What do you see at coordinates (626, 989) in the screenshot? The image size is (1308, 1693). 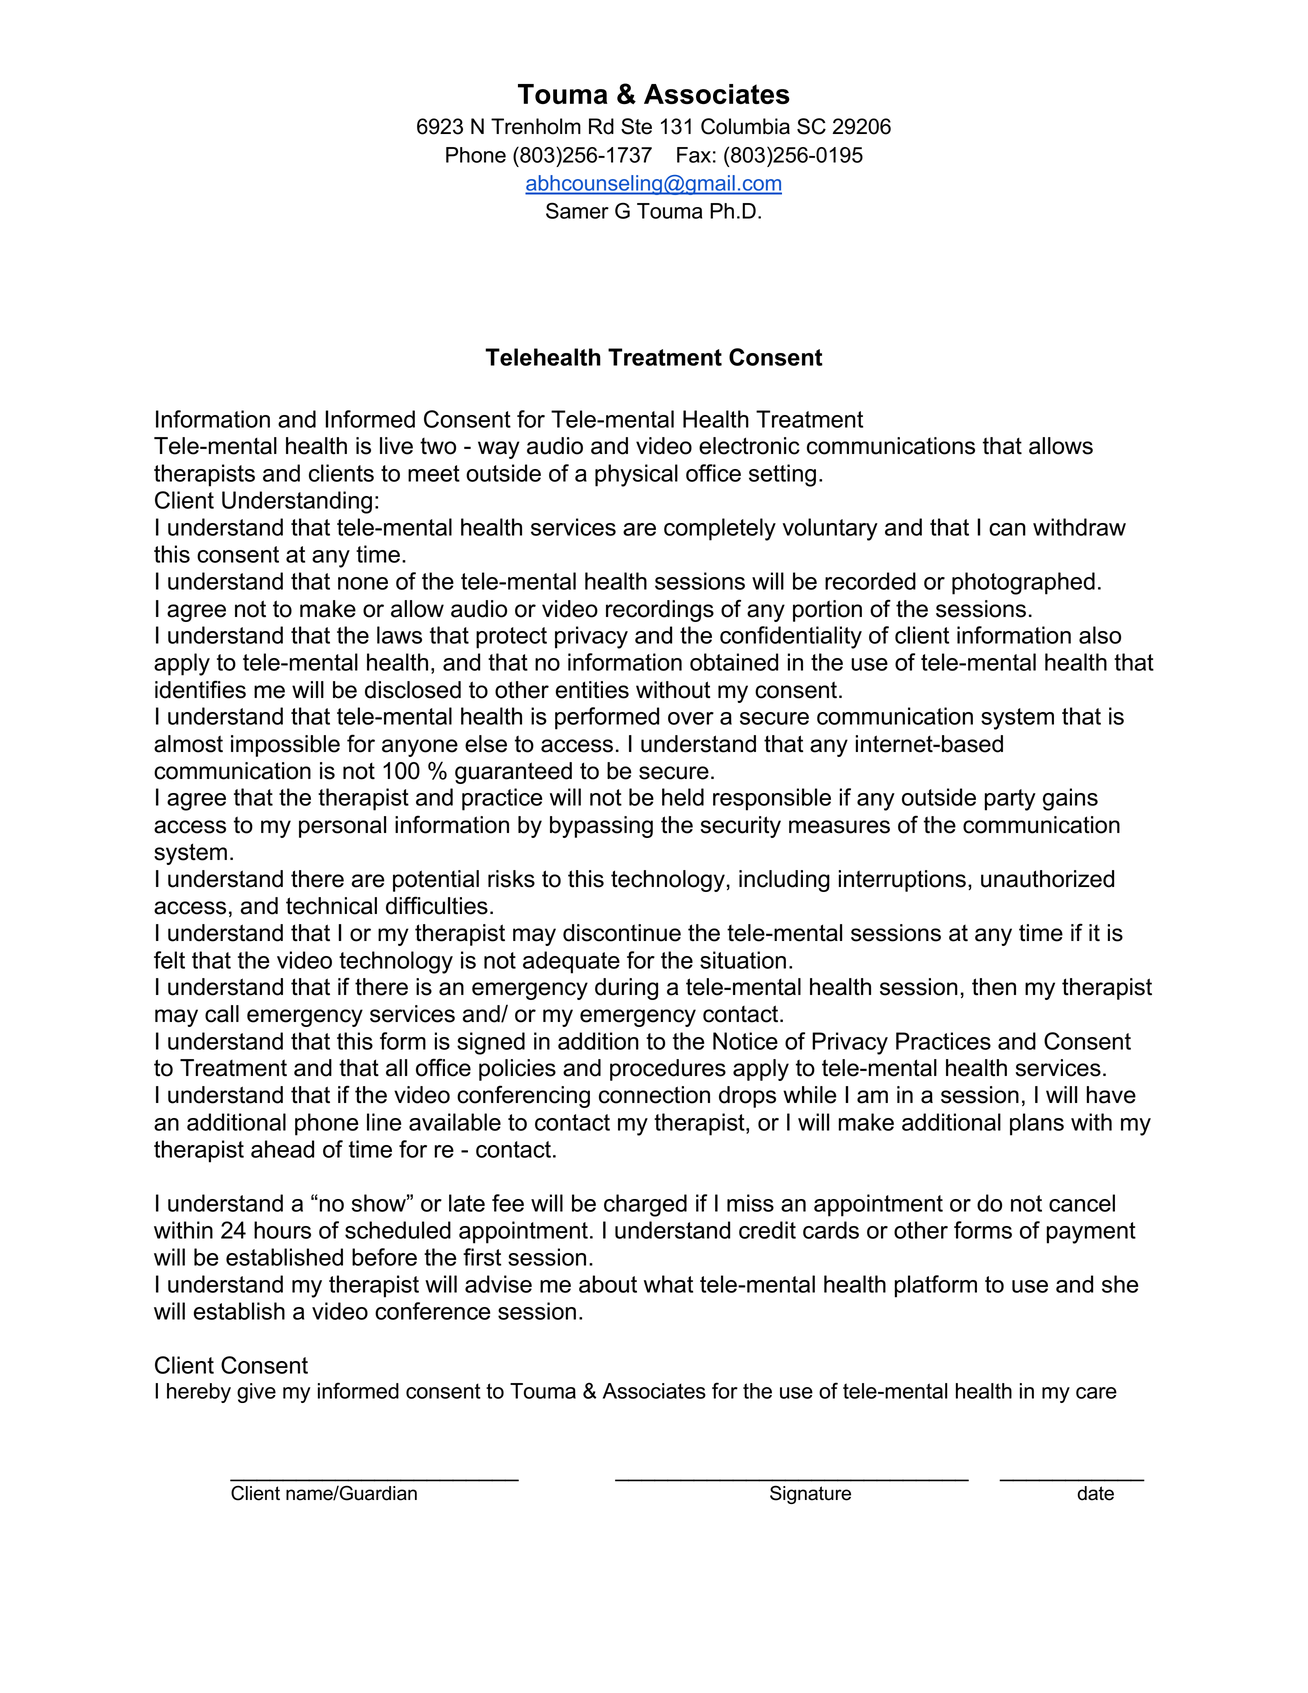 I see `during` at bounding box center [626, 989].
